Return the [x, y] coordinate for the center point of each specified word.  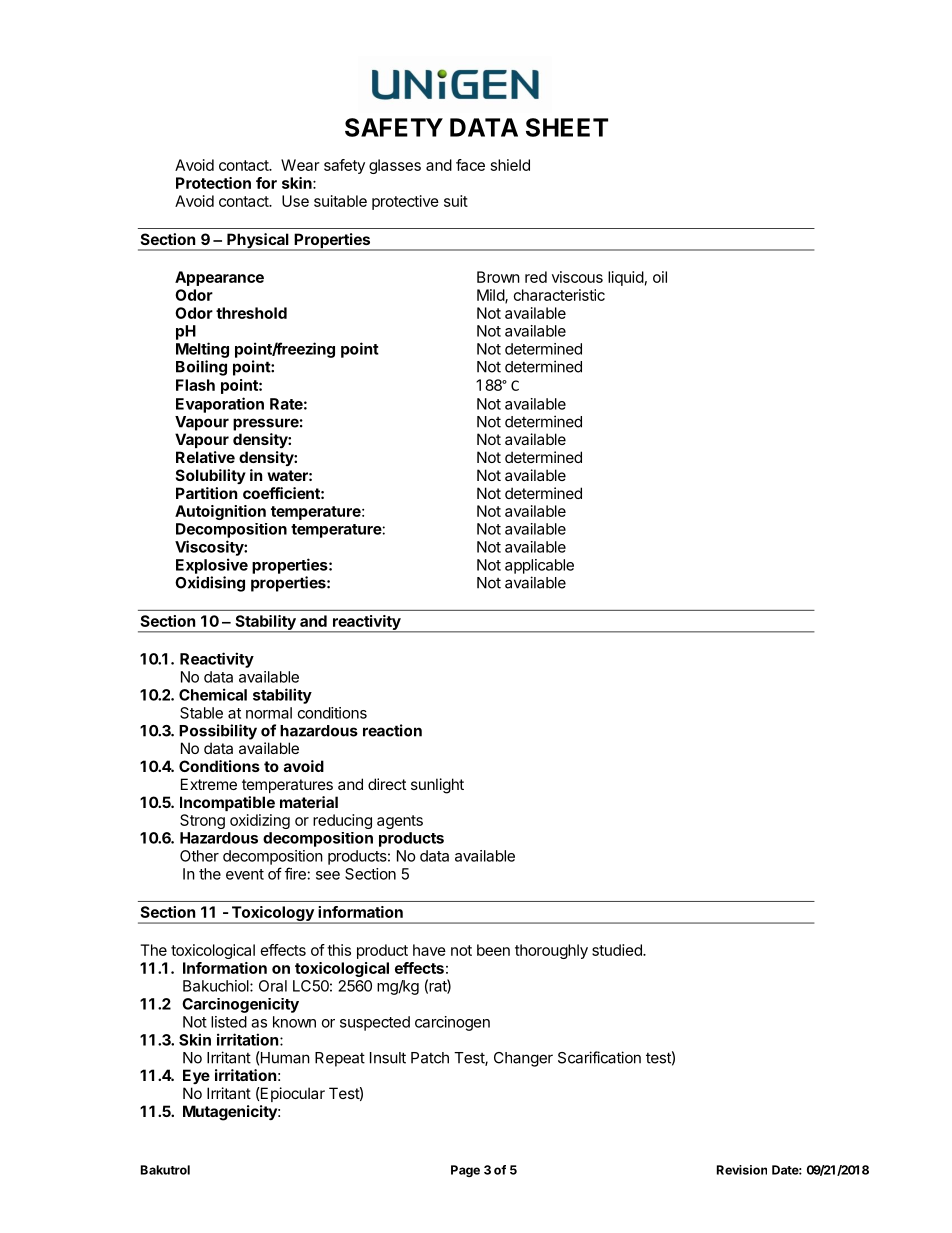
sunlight [437, 786]
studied [618, 950]
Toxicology [272, 915]
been [493, 950]
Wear [300, 165]
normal [269, 713]
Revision [742, 1170]
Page [465, 1171]
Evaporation [220, 405]
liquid [626, 278]
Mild [491, 296]
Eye [196, 1076]
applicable [539, 566]
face [470, 165]
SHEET [567, 127]
